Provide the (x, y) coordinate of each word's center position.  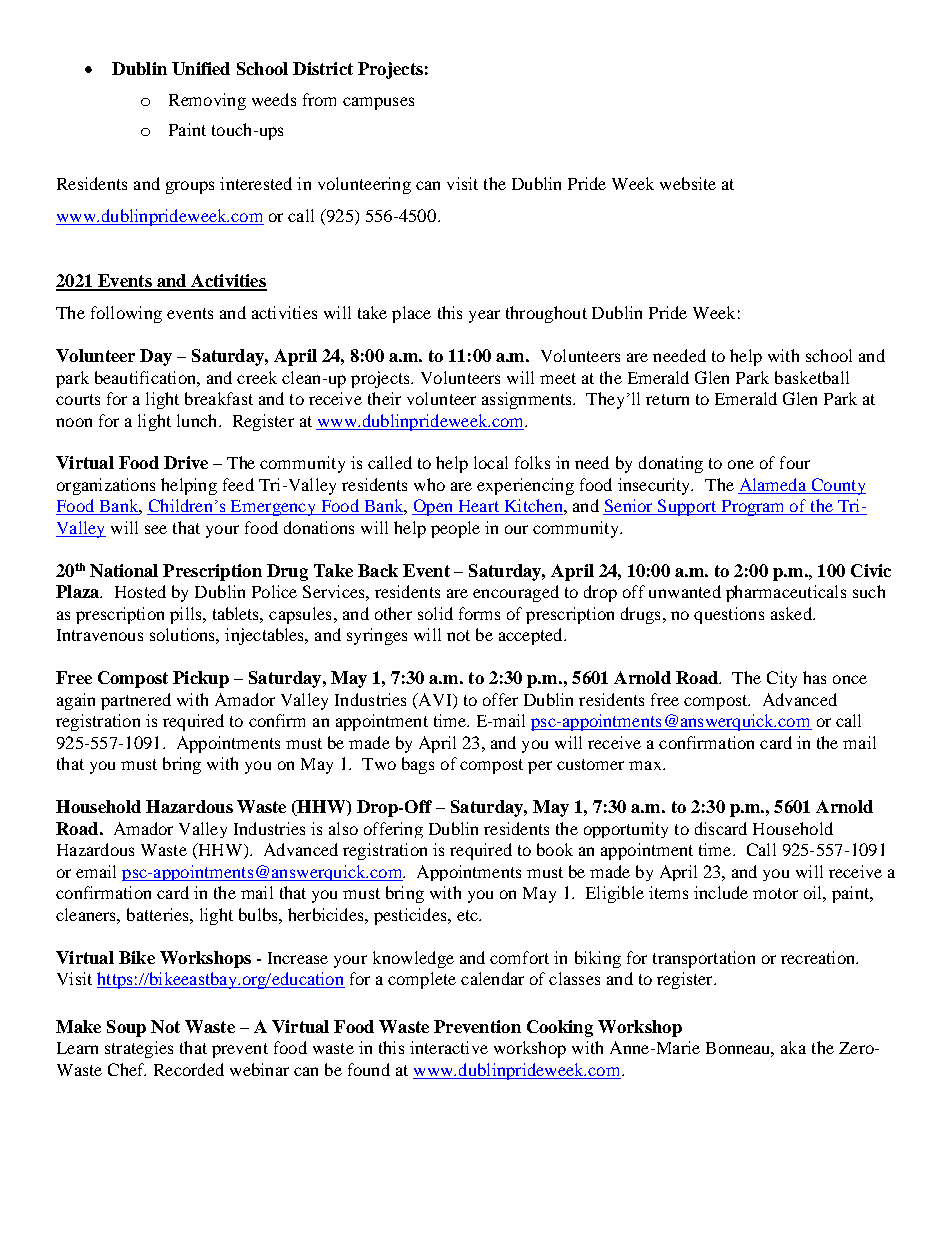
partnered (136, 701)
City (782, 679)
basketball (812, 377)
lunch (198, 420)
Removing (207, 101)
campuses (378, 103)
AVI (435, 699)
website (688, 183)
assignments (528, 400)
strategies (139, 1049)
